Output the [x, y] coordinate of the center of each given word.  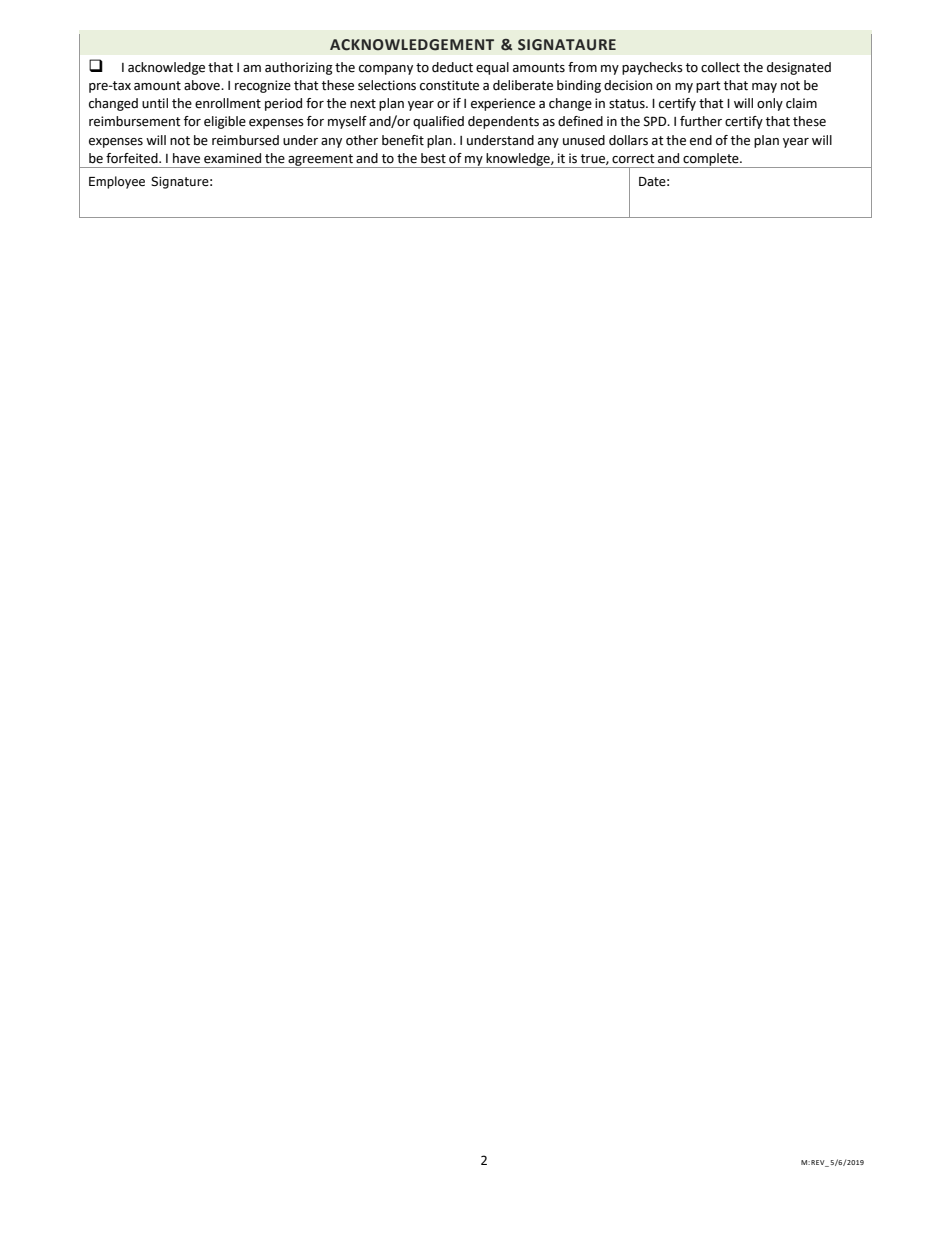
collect [720, 67]
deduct [452, 67]
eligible [225, 122]
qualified [438, 122]
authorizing [299, 68]
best [433, 158]
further [701, 121]
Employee [117, 182]
